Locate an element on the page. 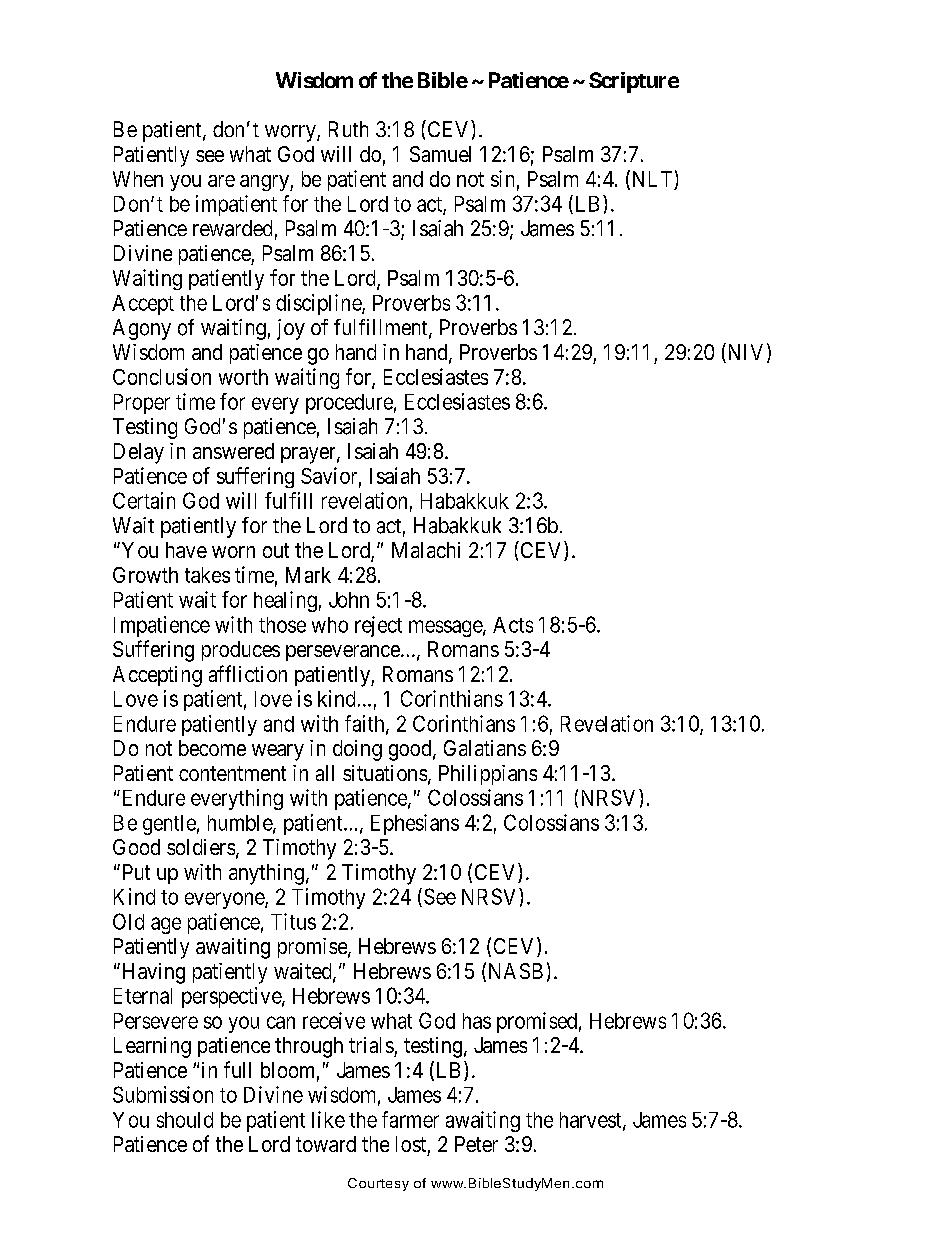 The width and height of the image is (952, 1233). Ruth is located at coordinates (348, 129).
